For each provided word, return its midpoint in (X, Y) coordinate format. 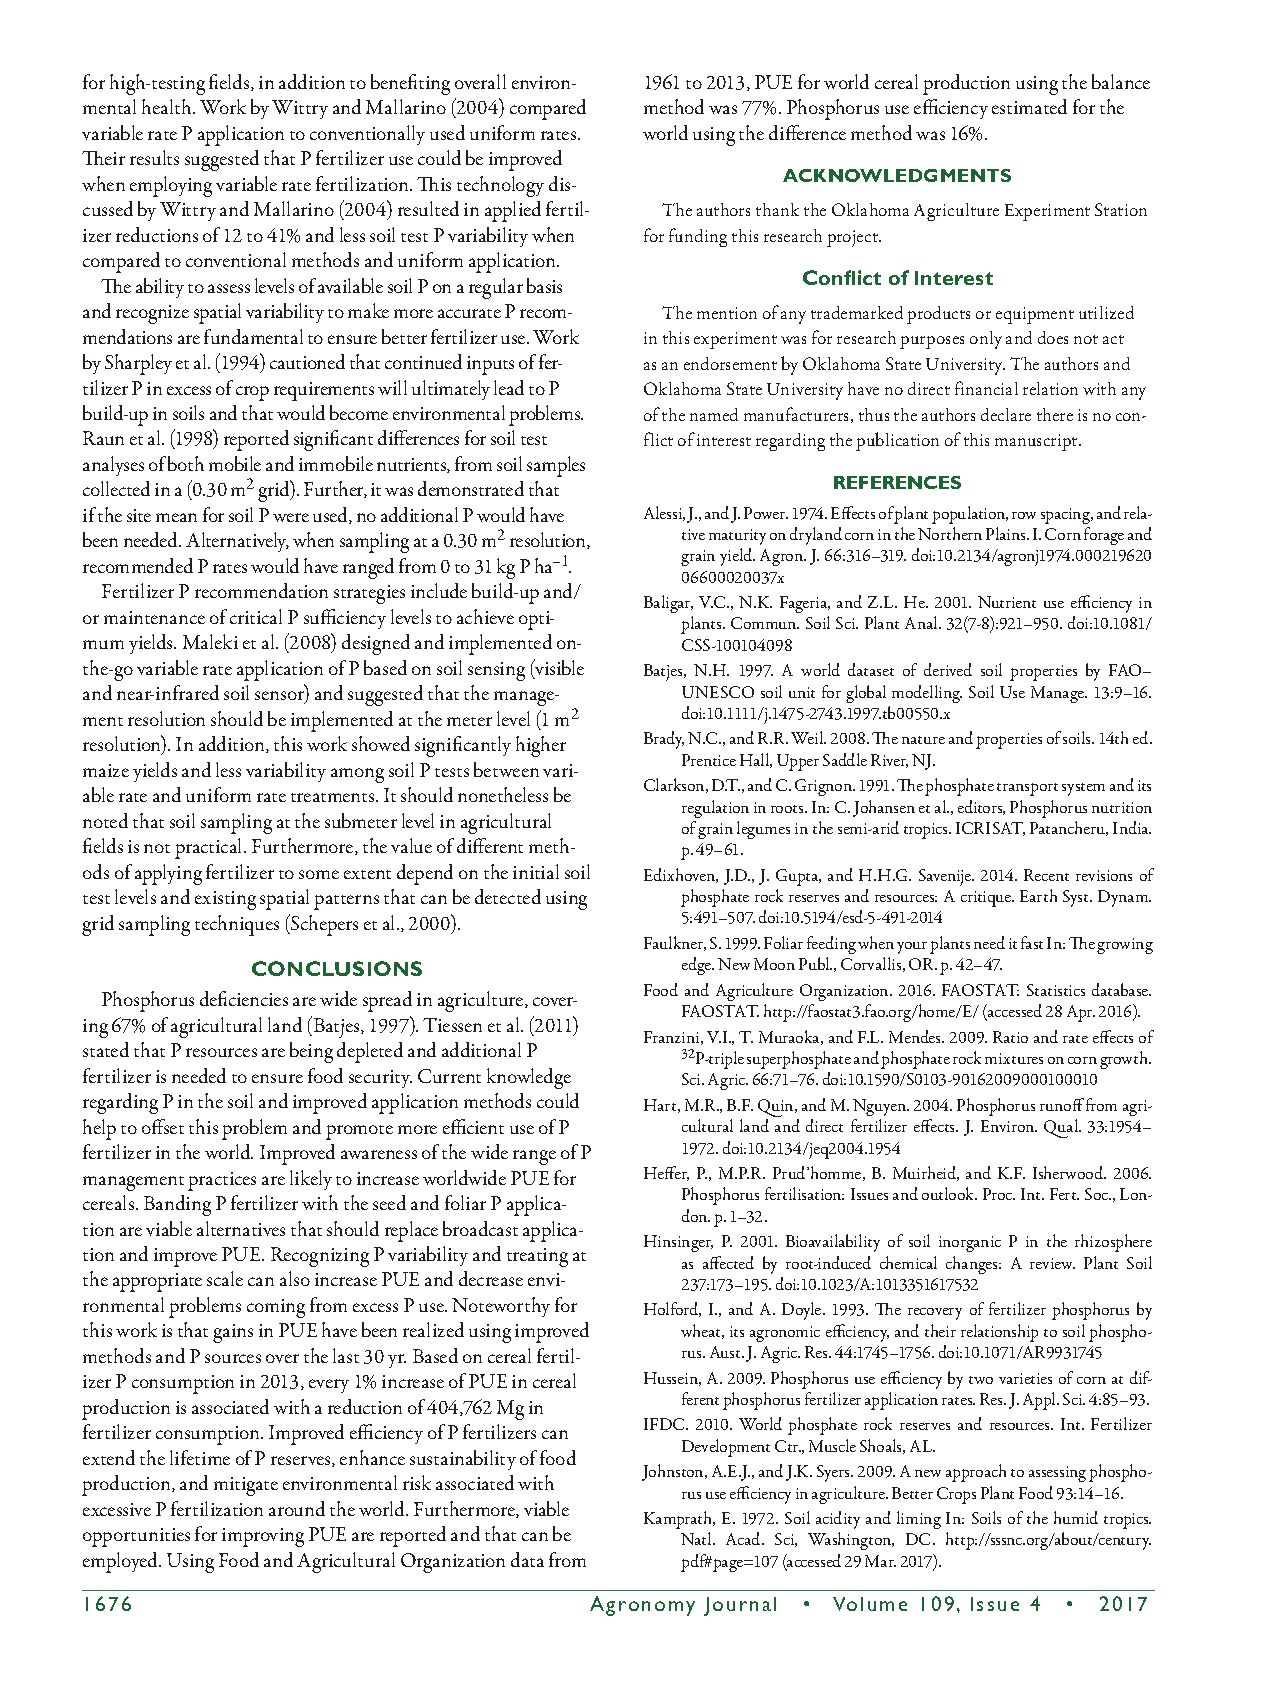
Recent (1046, 875)
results (154, 157)
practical (210, 848)
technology (500, 186)
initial (536, 871)
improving (263, 1537)
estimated (1029, 106)
